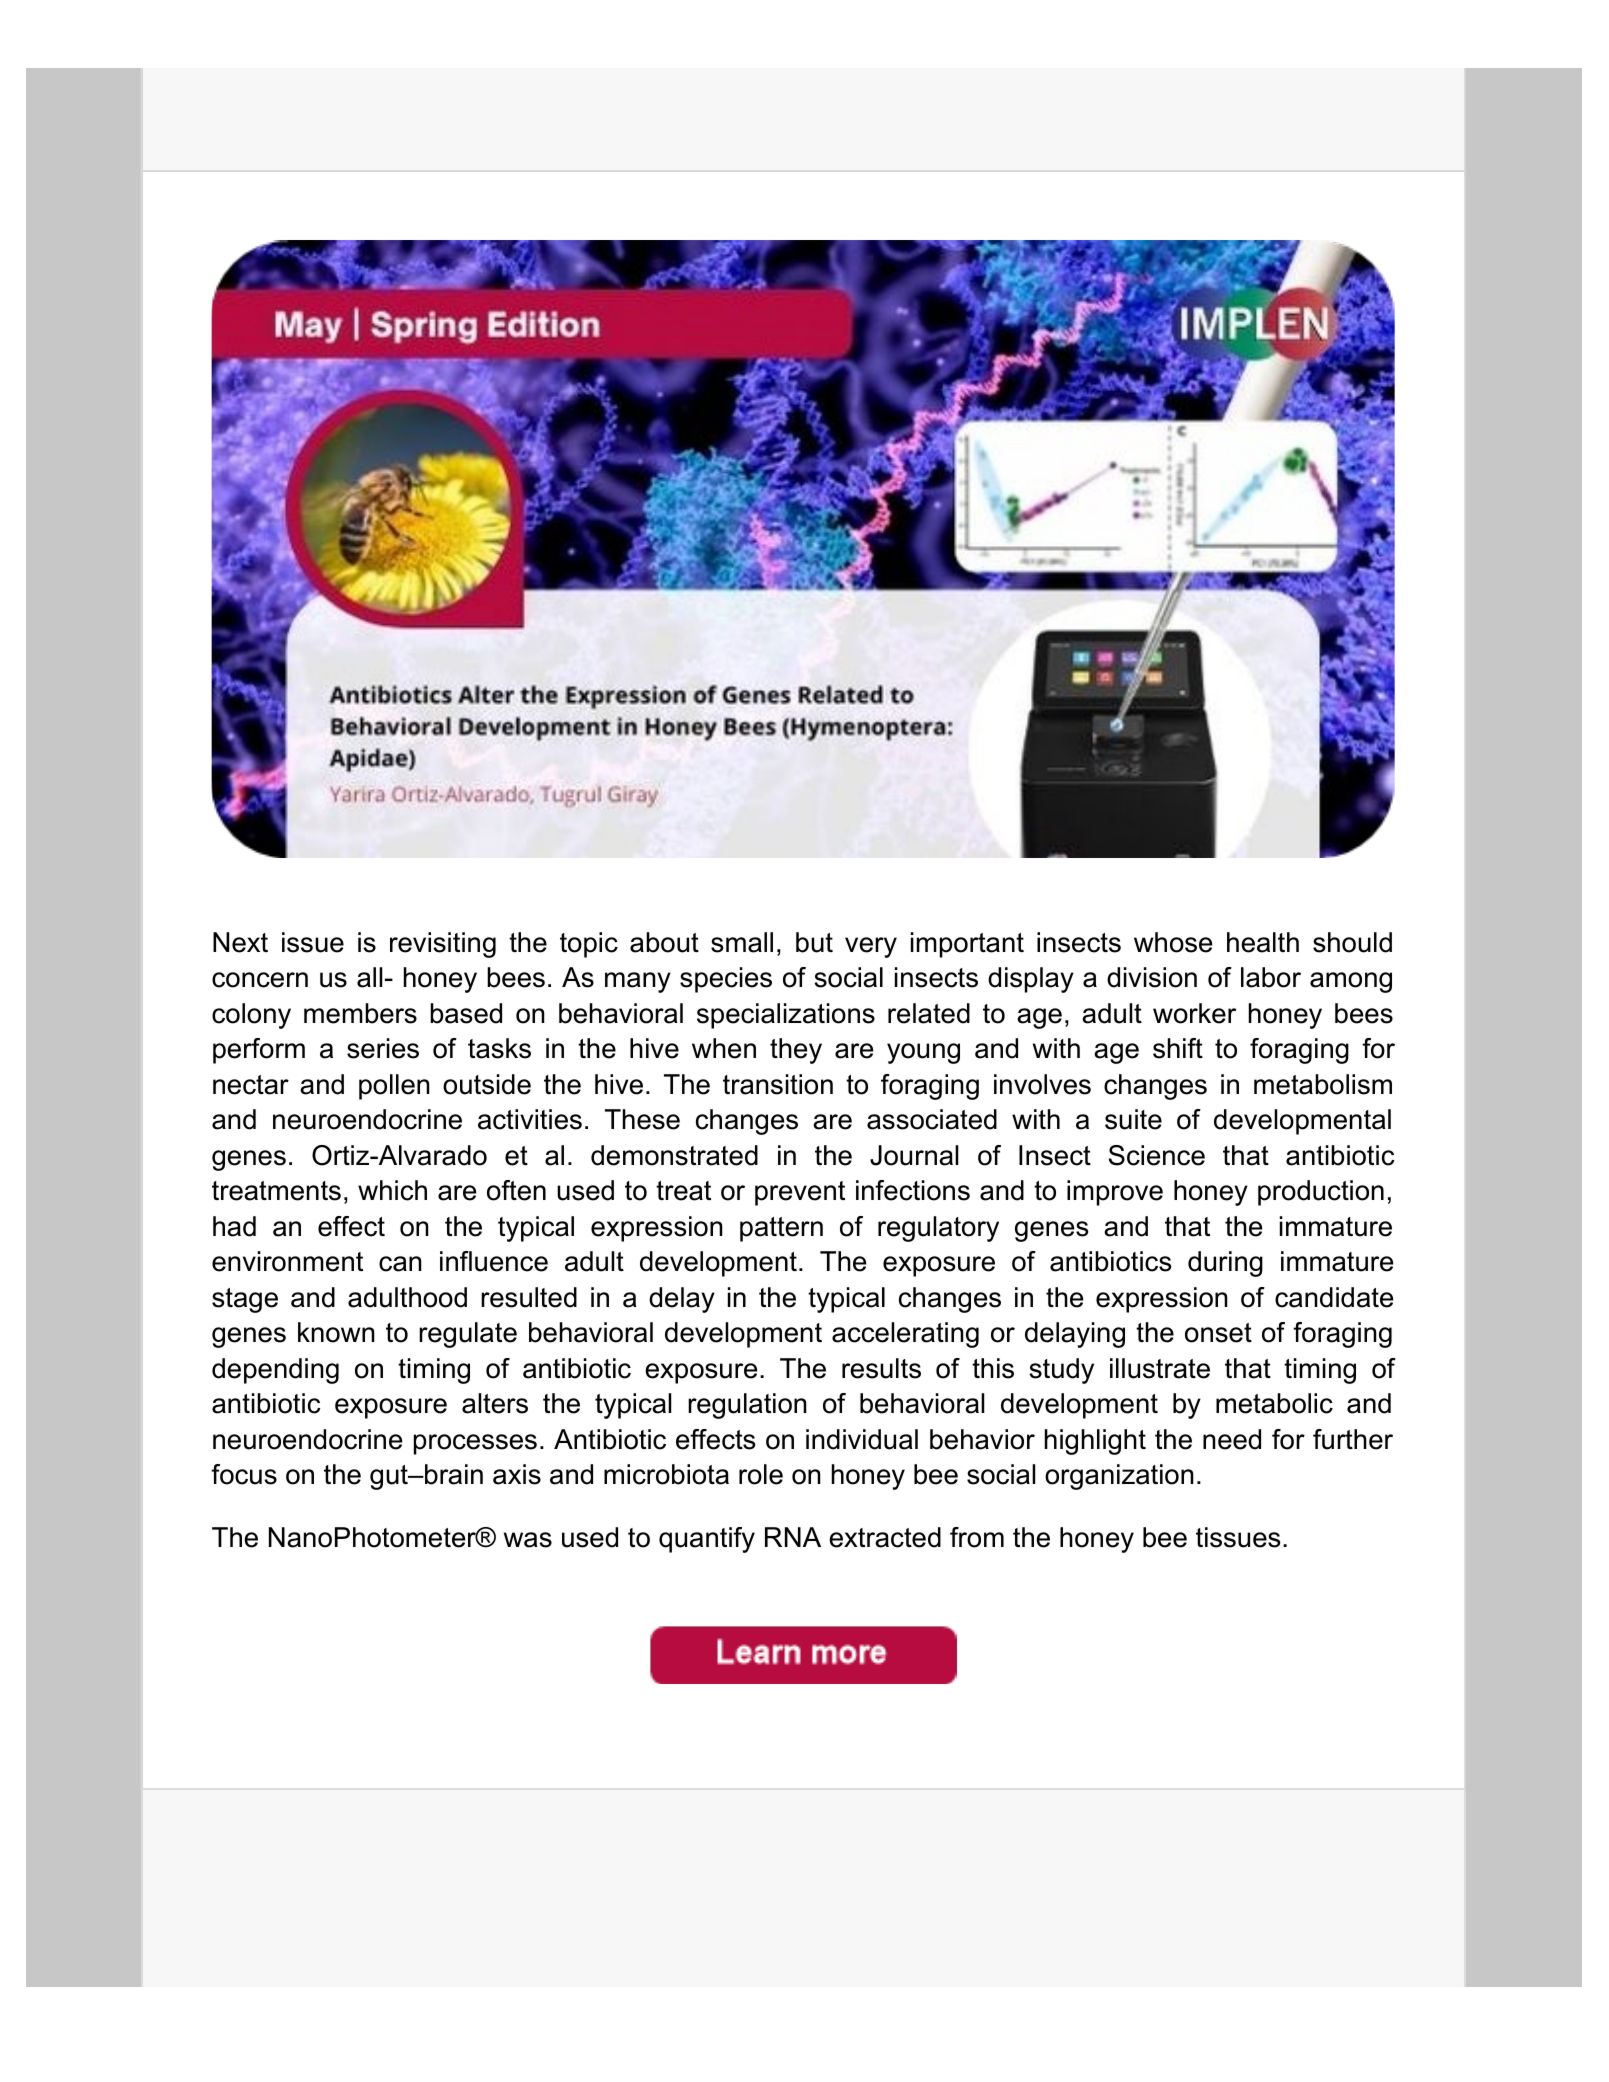 Image resolution: width=1609 pixels, height=2082 pixels. What do you see at coordinates (1225, 1264) in the screenshot?
I see `during` at bounding box center [1225, 1264].
